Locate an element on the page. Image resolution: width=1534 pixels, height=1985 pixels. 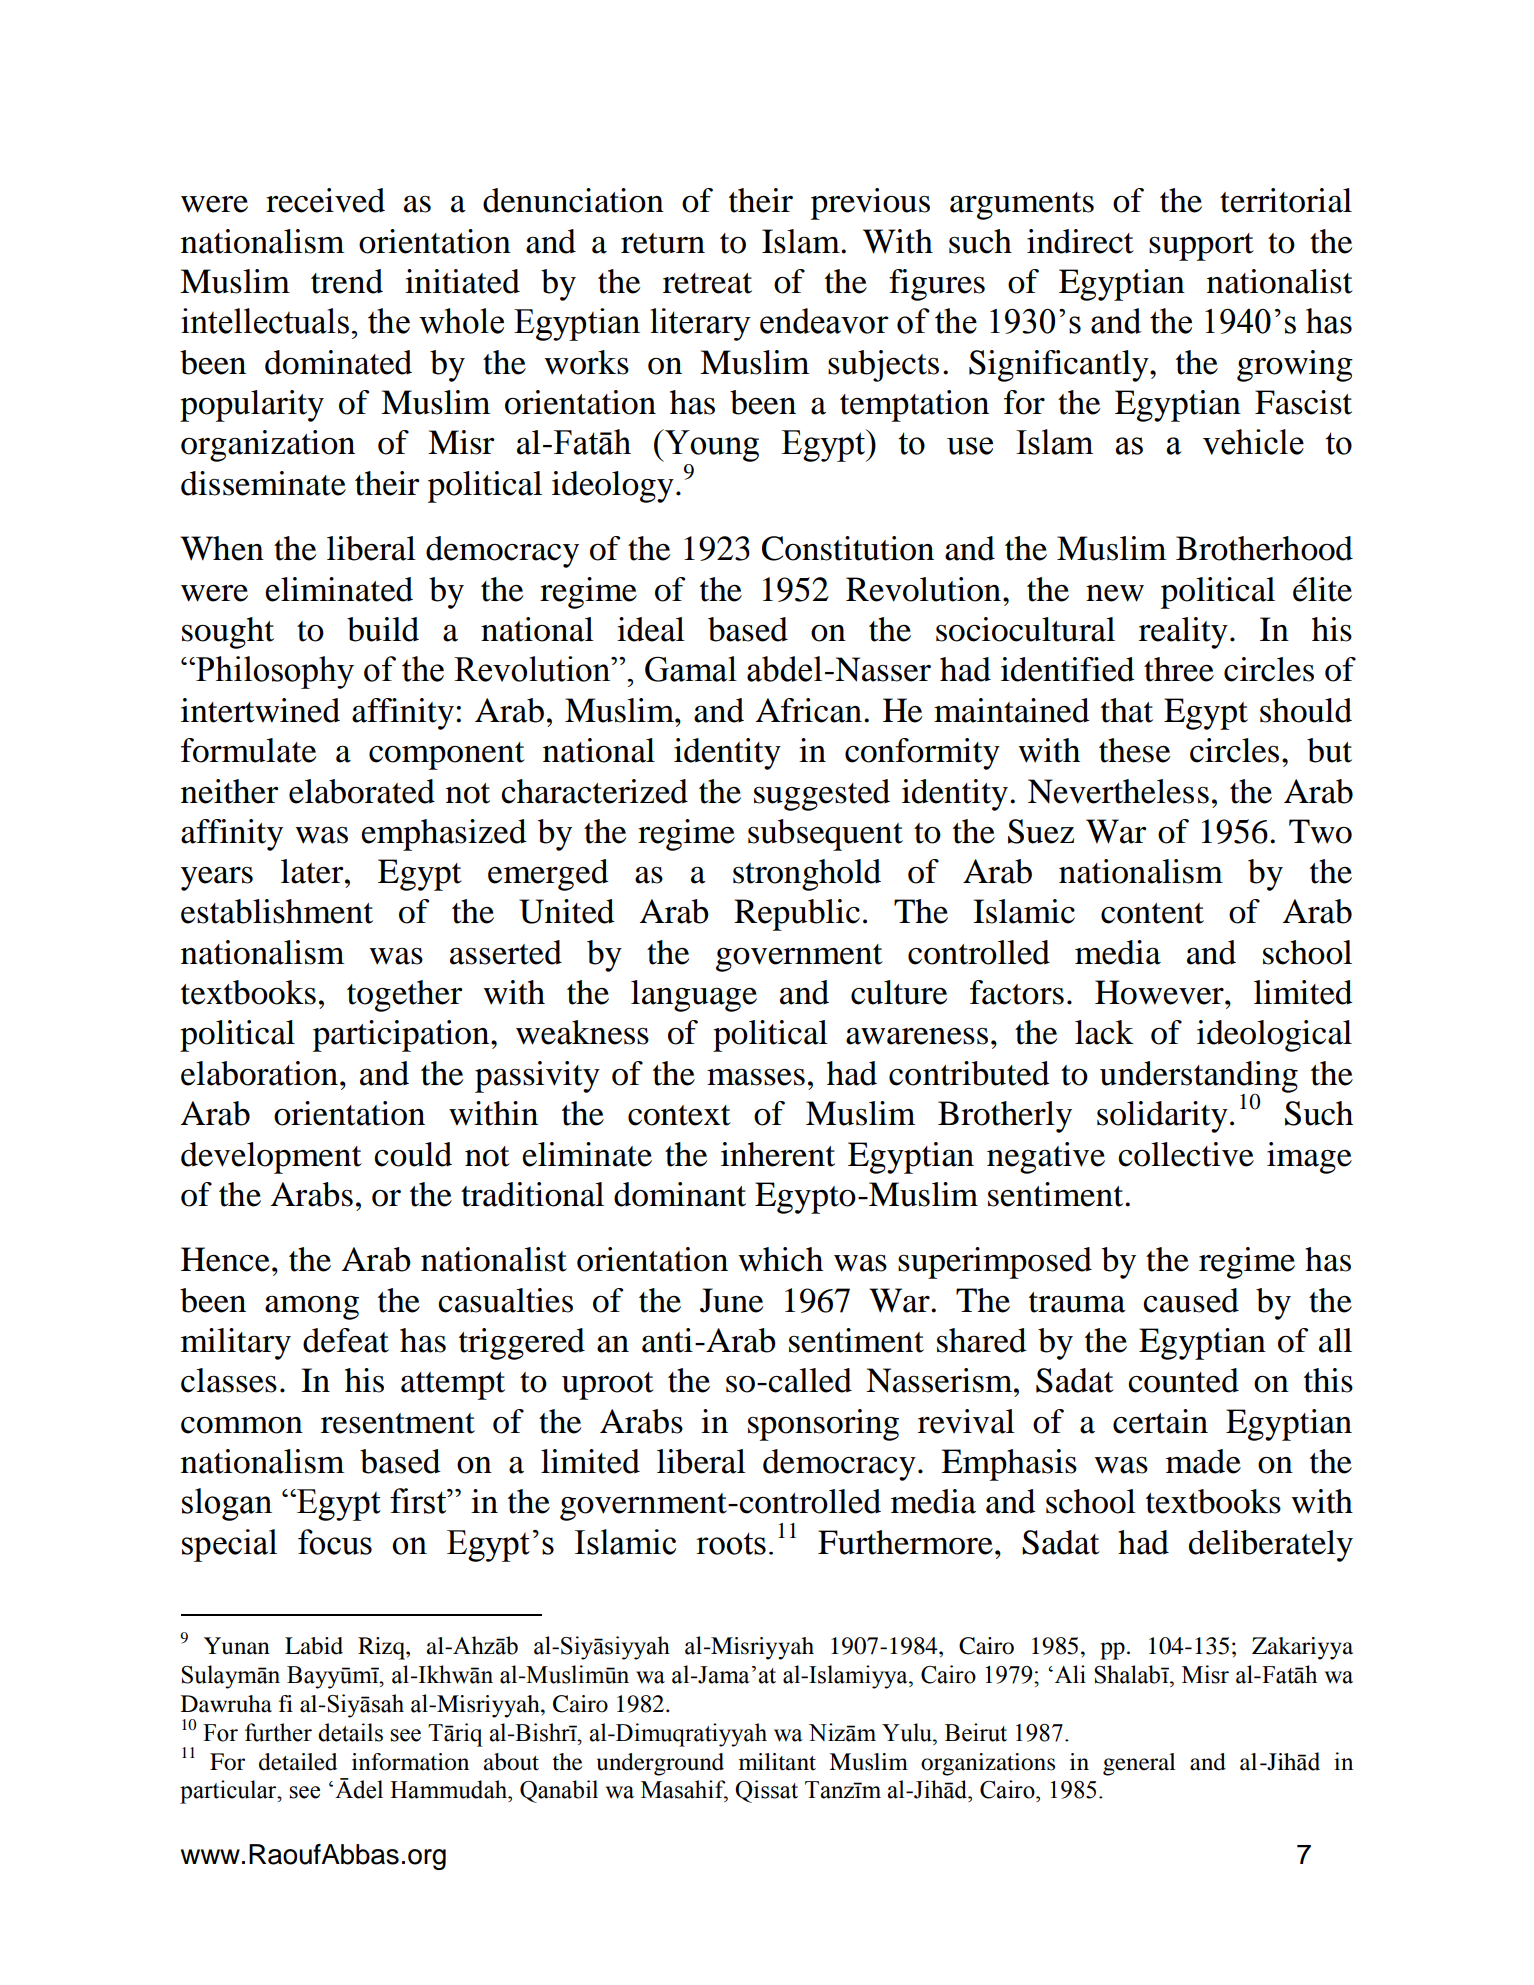
together is located at coordinates (404, 996).
